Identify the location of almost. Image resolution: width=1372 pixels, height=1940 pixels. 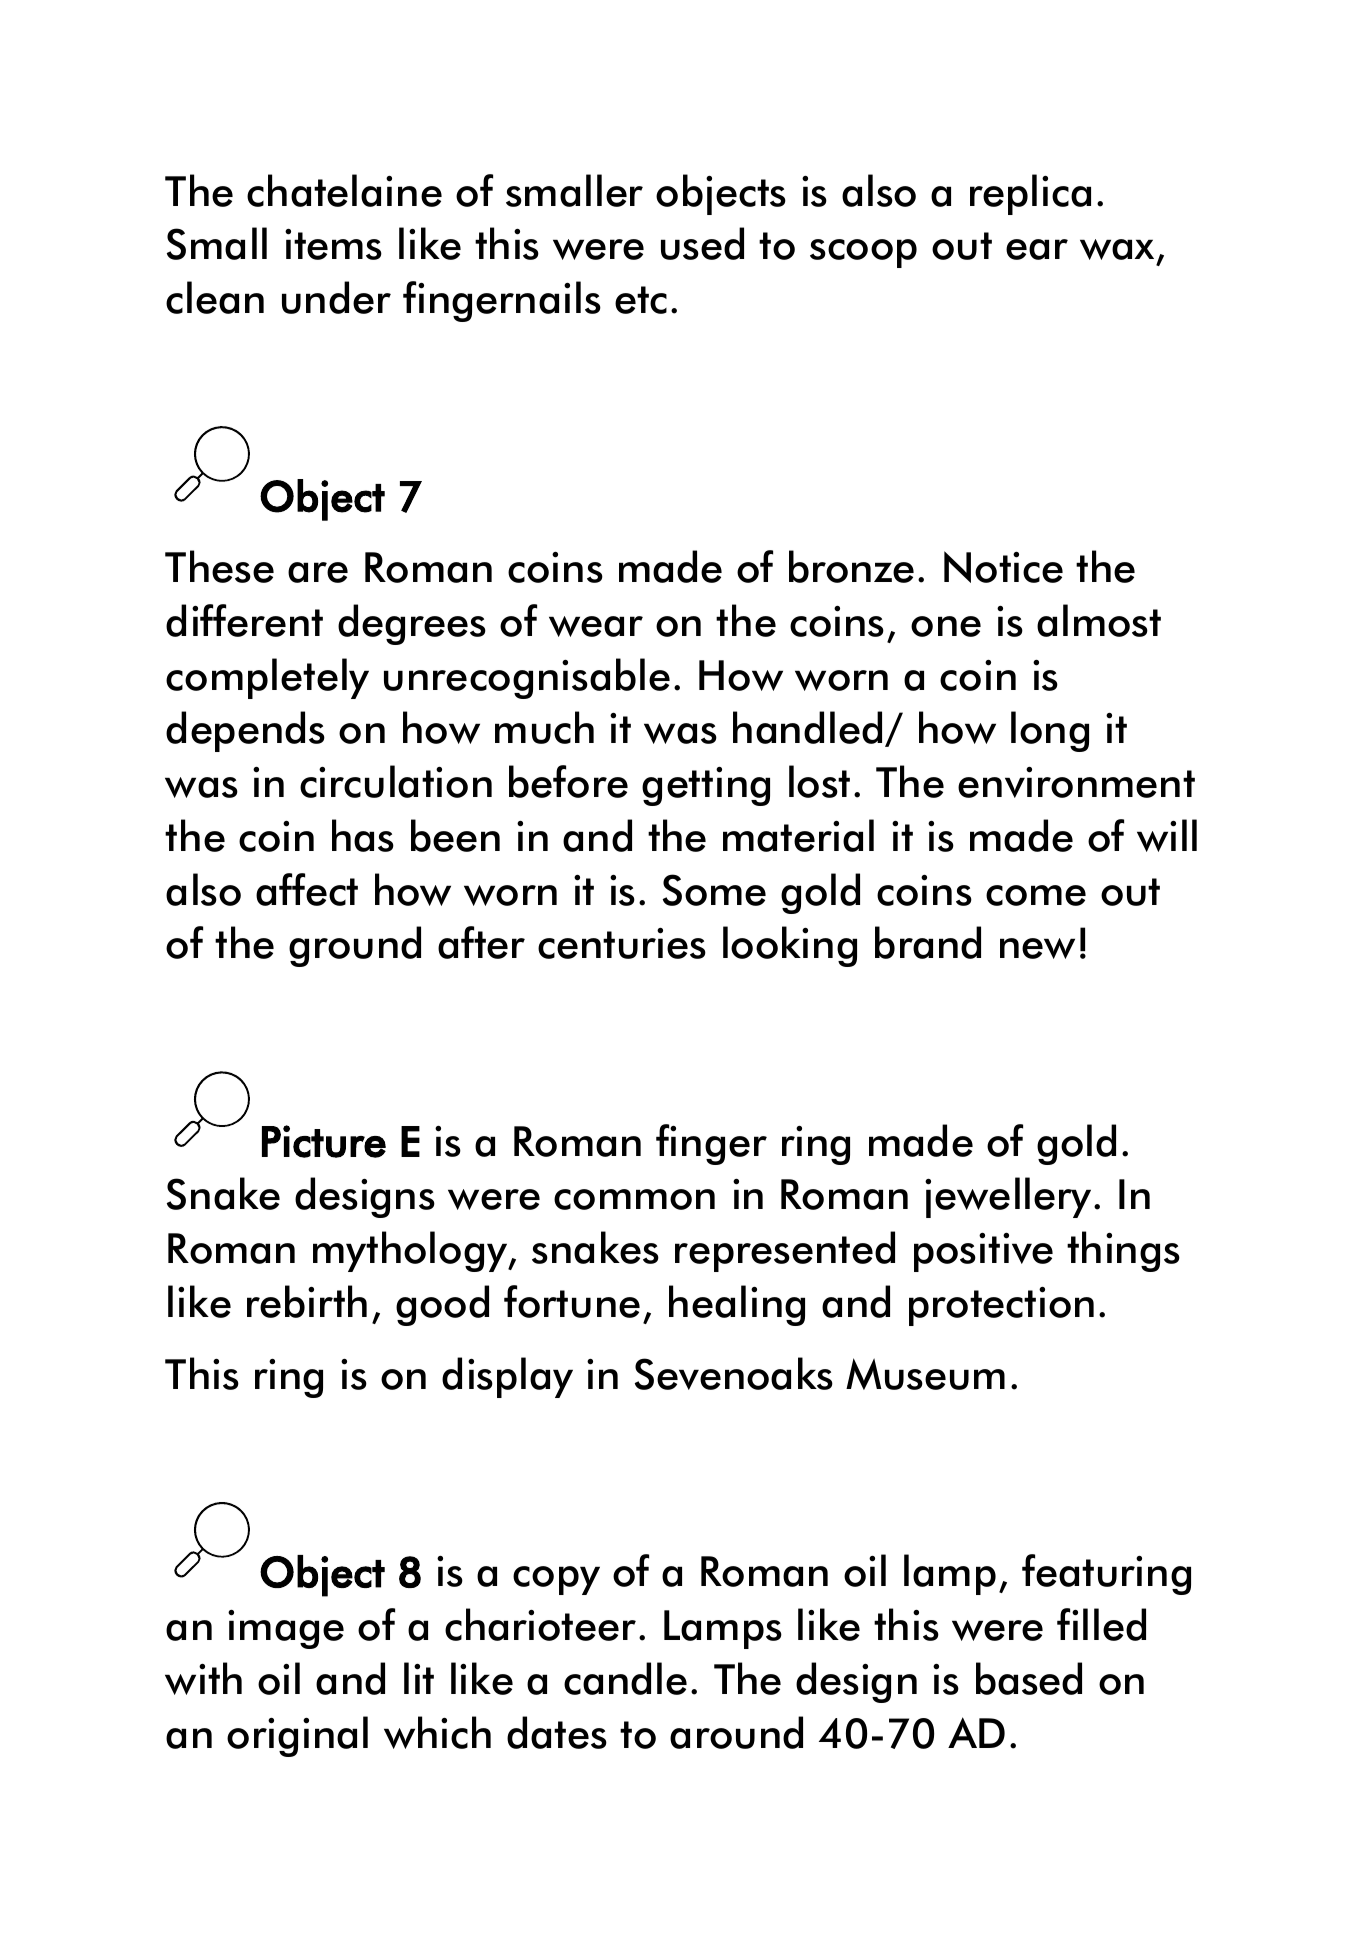
(1099, 620).
